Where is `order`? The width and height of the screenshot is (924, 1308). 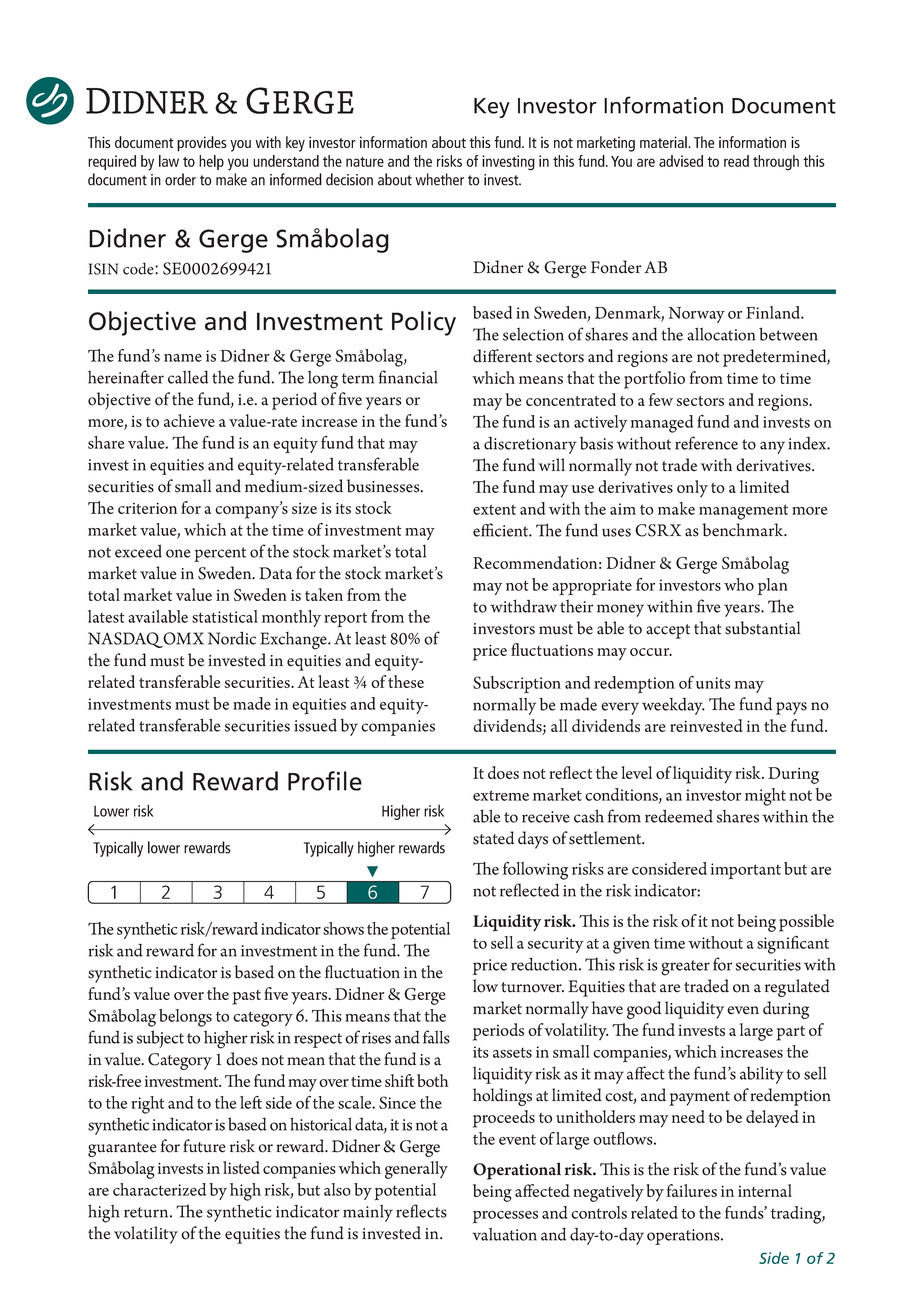
order is located at coordinates (180, 179).
